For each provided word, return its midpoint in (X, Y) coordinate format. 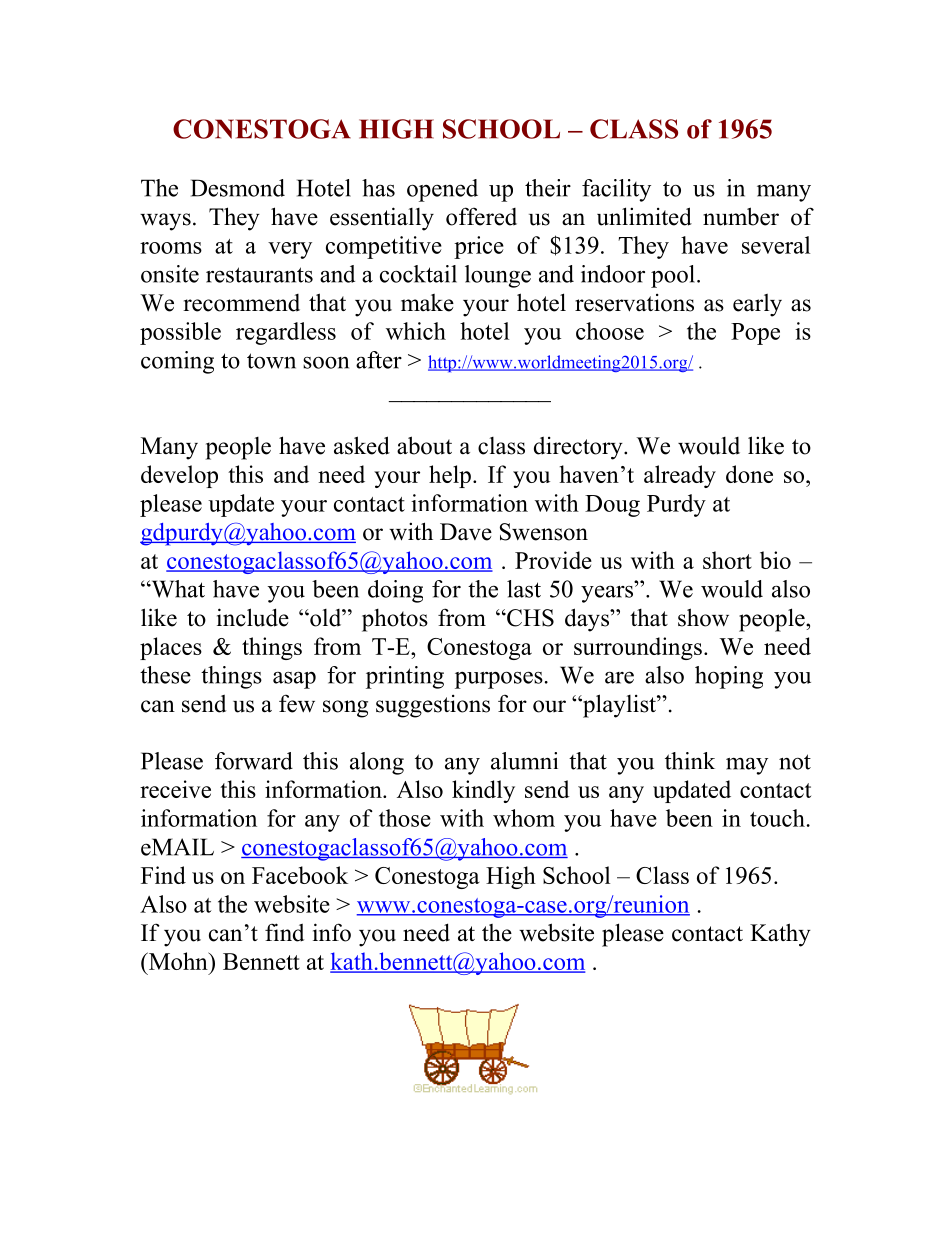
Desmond (238, 188)
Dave (466, 532)
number (741, 216)
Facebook (300, 875)
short (727, 560)
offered (481, 216)
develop (179, 476)
